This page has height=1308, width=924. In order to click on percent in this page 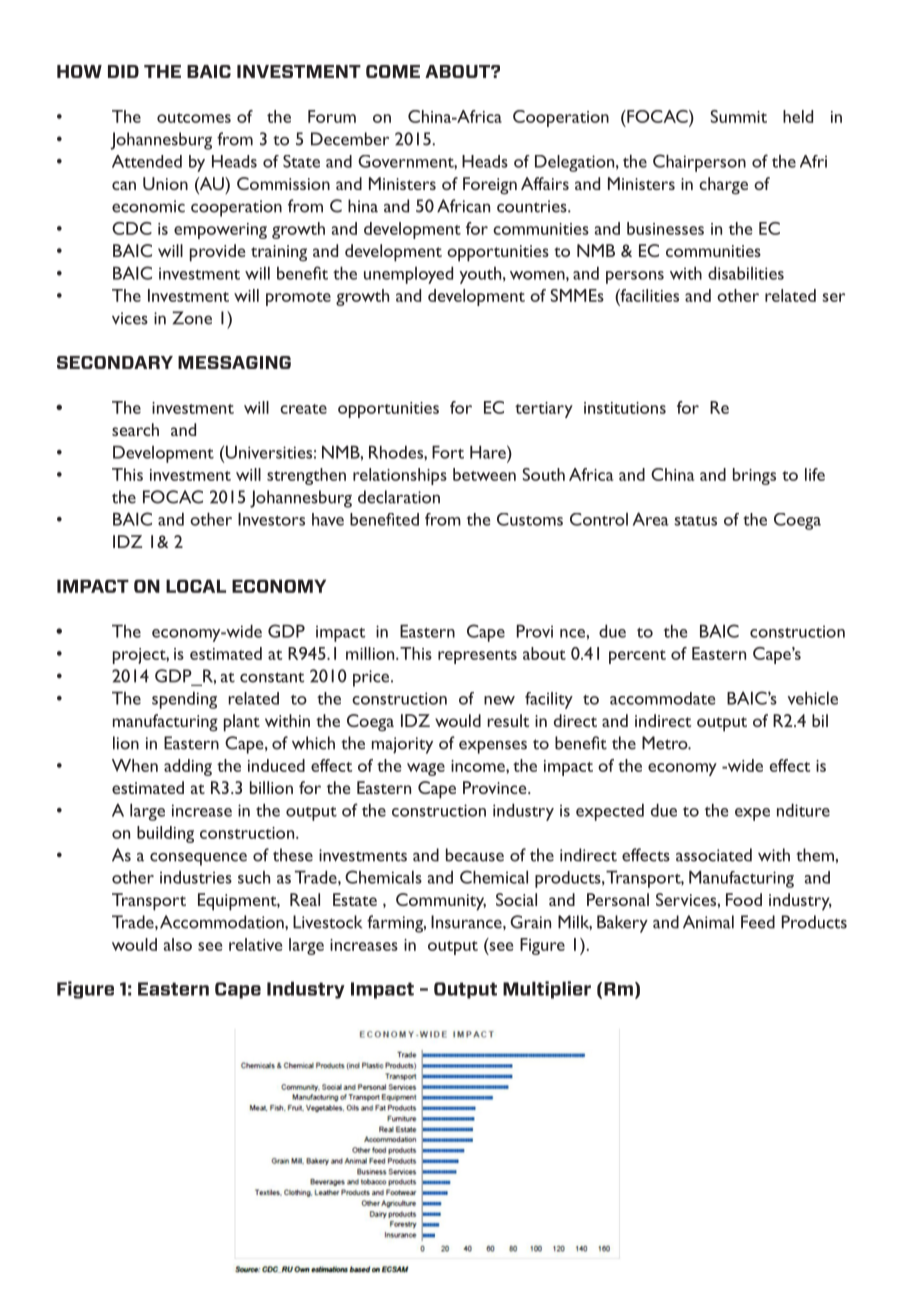, I will do `click(637, 657)`.
